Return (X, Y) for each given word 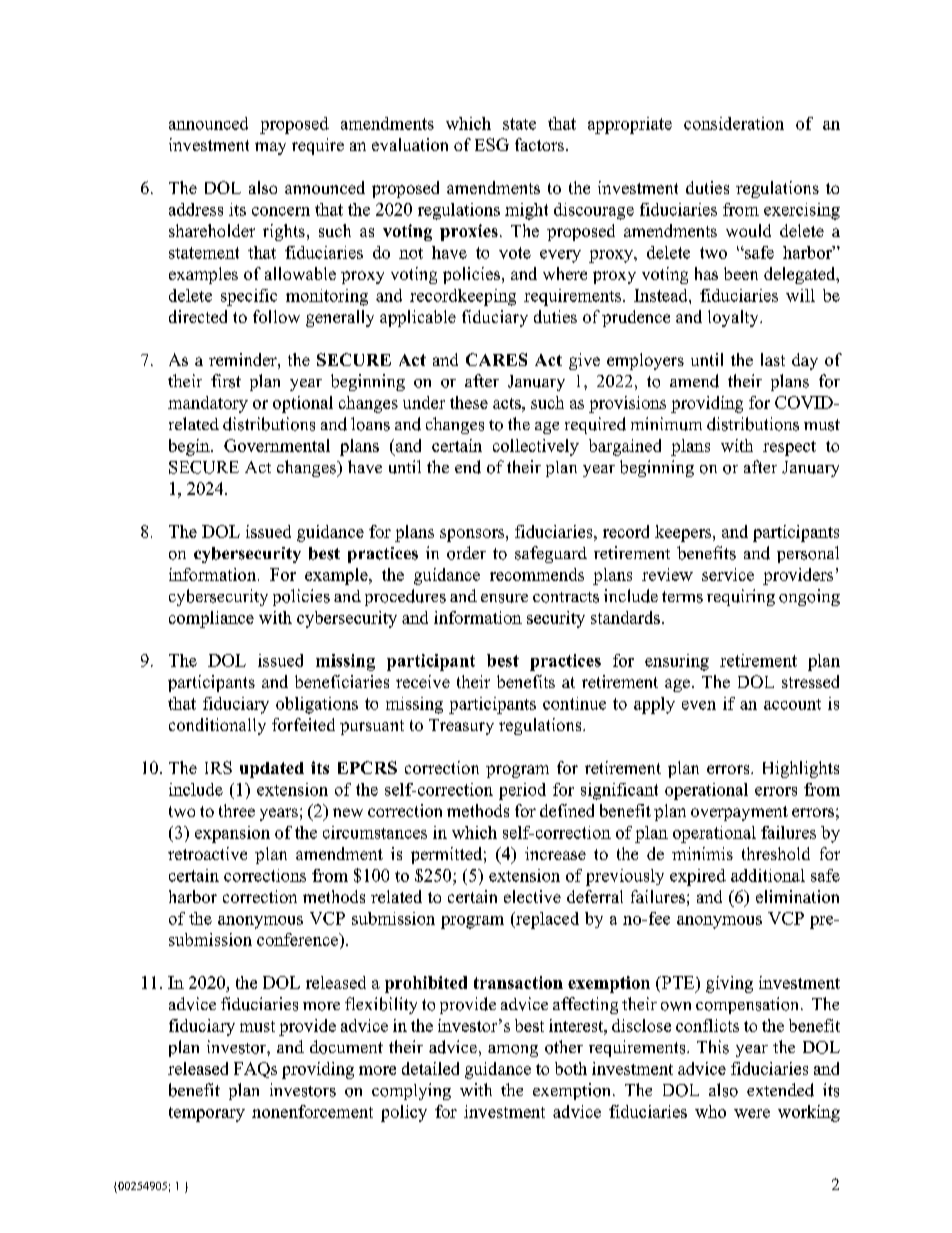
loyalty (734, 318)
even (699, 705)
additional (768, 875)
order (466, 553)
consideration (734, 123)
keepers (684, 533)
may (270, 148)
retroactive (207, 853)
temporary (207, 1114)
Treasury (461, 727)
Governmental (277, 445)
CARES (496, 359)
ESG (492, 144)
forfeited (303, 724)
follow (276, 316)
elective (532, 896)
